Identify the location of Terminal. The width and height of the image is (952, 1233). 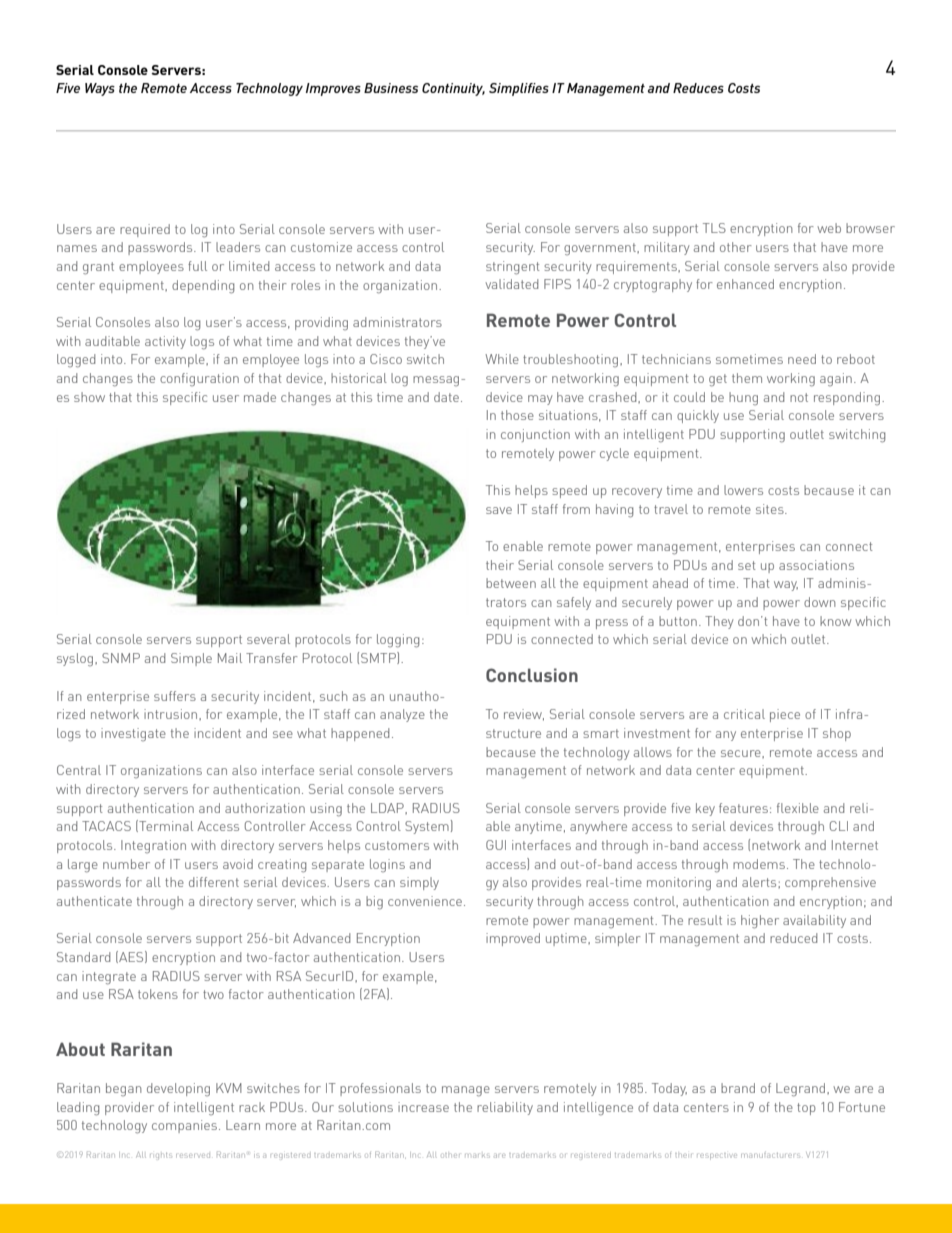
(165, 826).
